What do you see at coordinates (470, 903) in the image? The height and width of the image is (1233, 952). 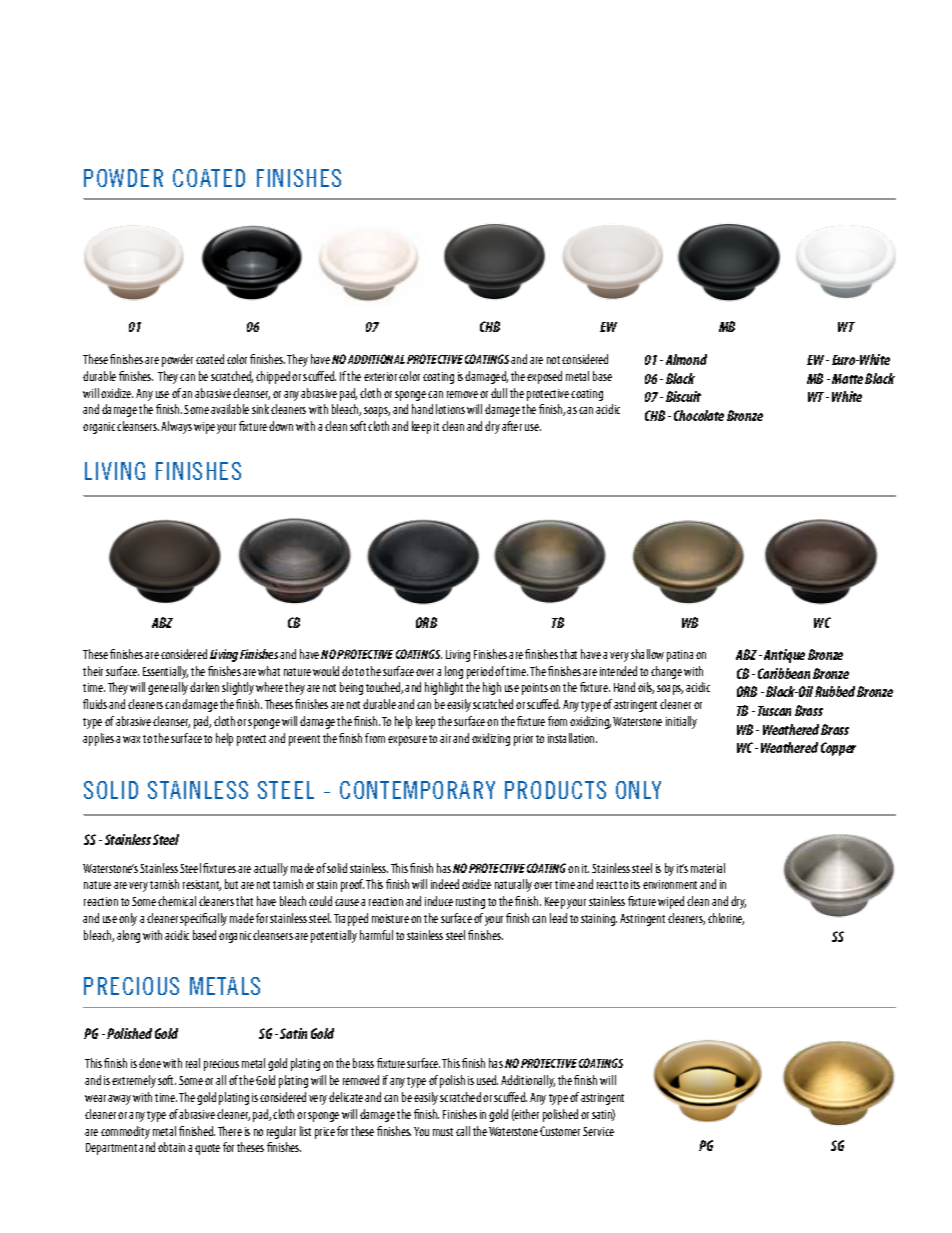 I see `rusting` at bounding box center [470, 903].
